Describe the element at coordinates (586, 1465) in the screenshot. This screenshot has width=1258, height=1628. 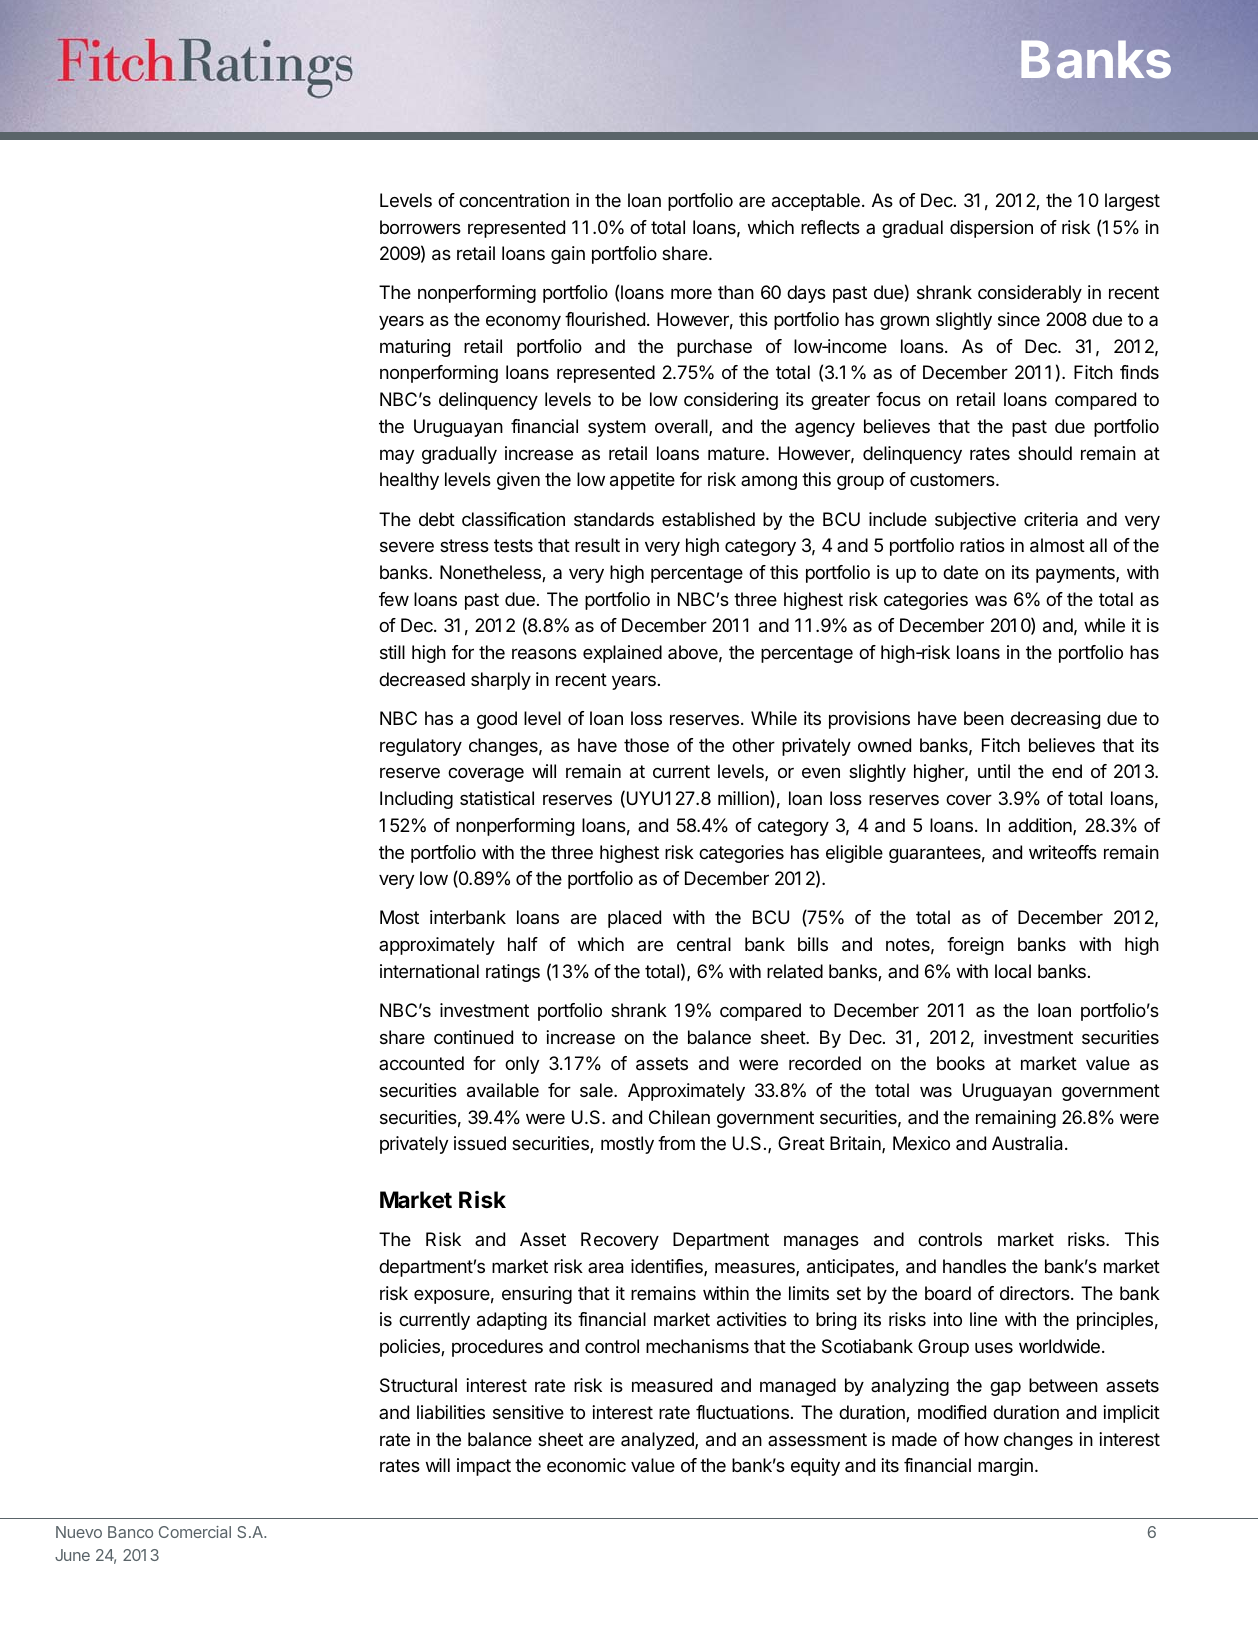
I see `economic` at that location.
